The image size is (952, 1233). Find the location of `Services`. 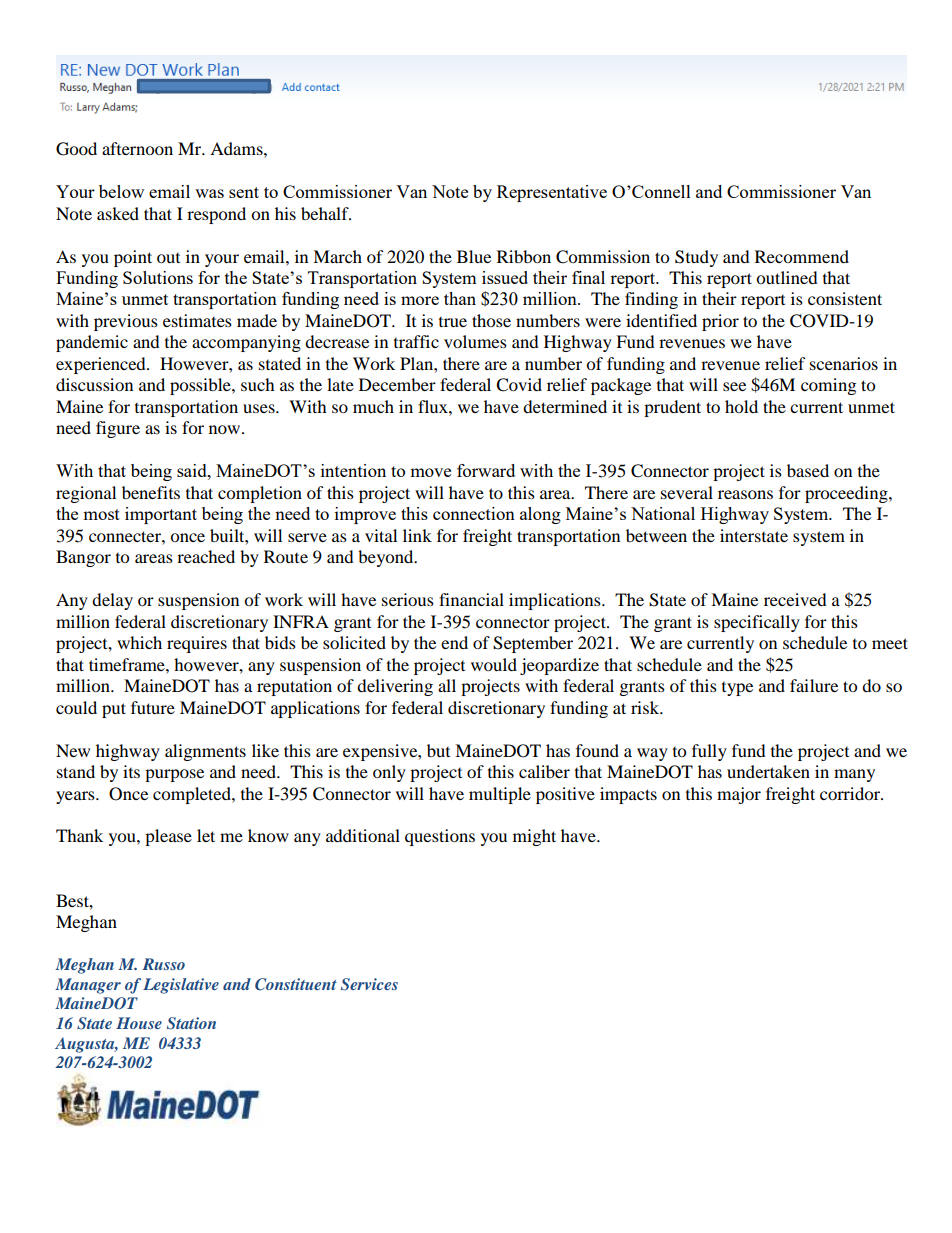

Services is located at coordinates (369, 984).
